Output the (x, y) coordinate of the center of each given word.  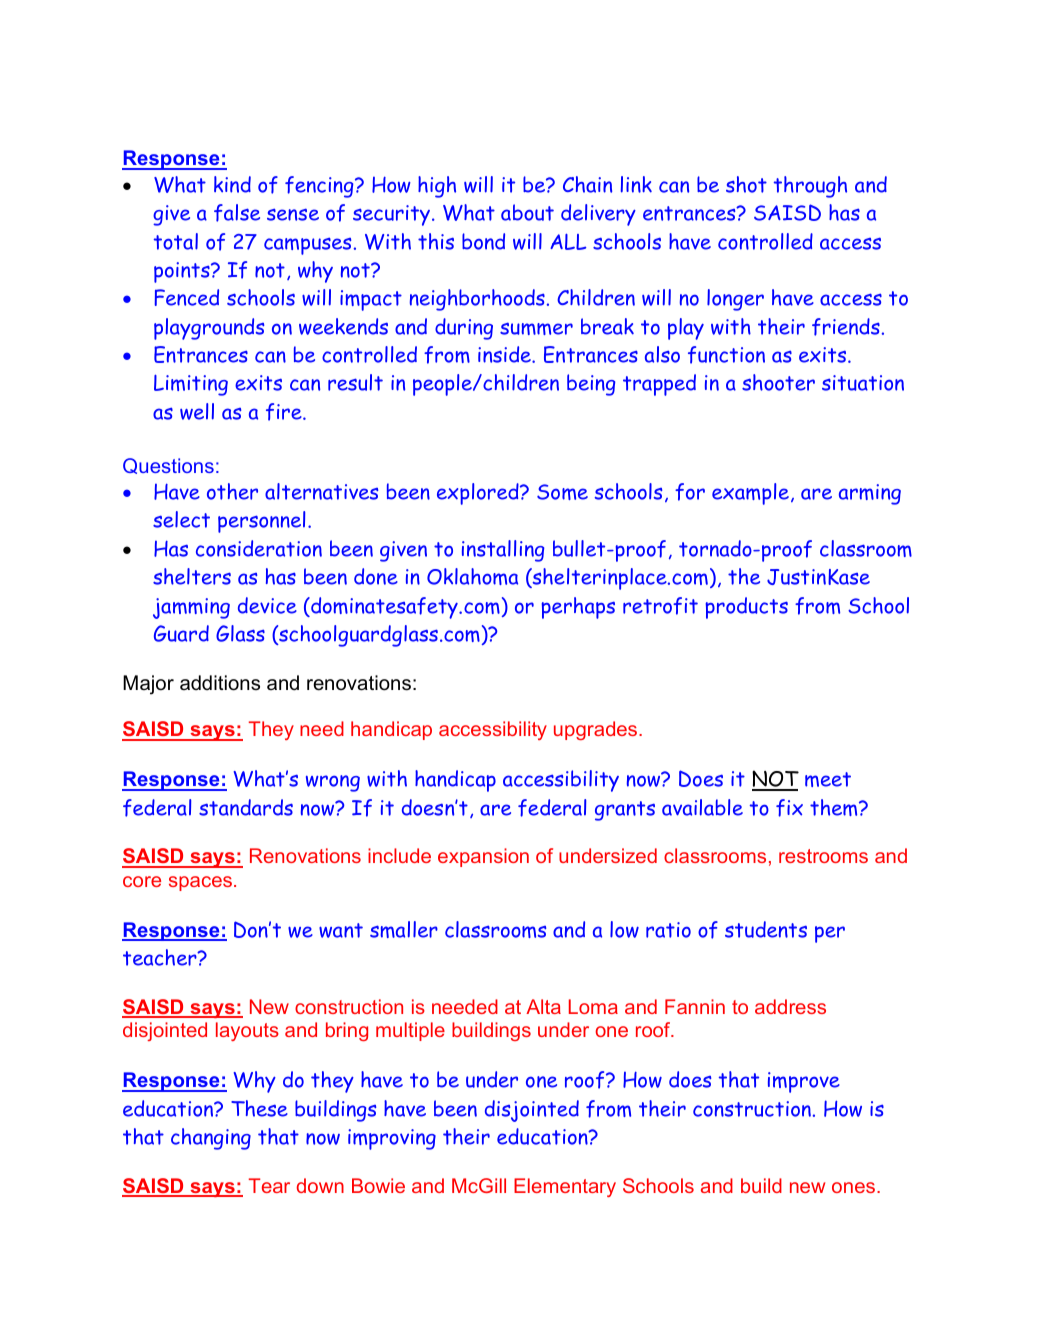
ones (855, 1187)
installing (503, 551)
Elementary (565, 1187)
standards (246, 807)
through (810, 187)
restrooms (823, 856)
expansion (483, 857)
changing (211, 1139)
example (750, 494)
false (237, 213)
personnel (261, 522)
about (527, 212)
